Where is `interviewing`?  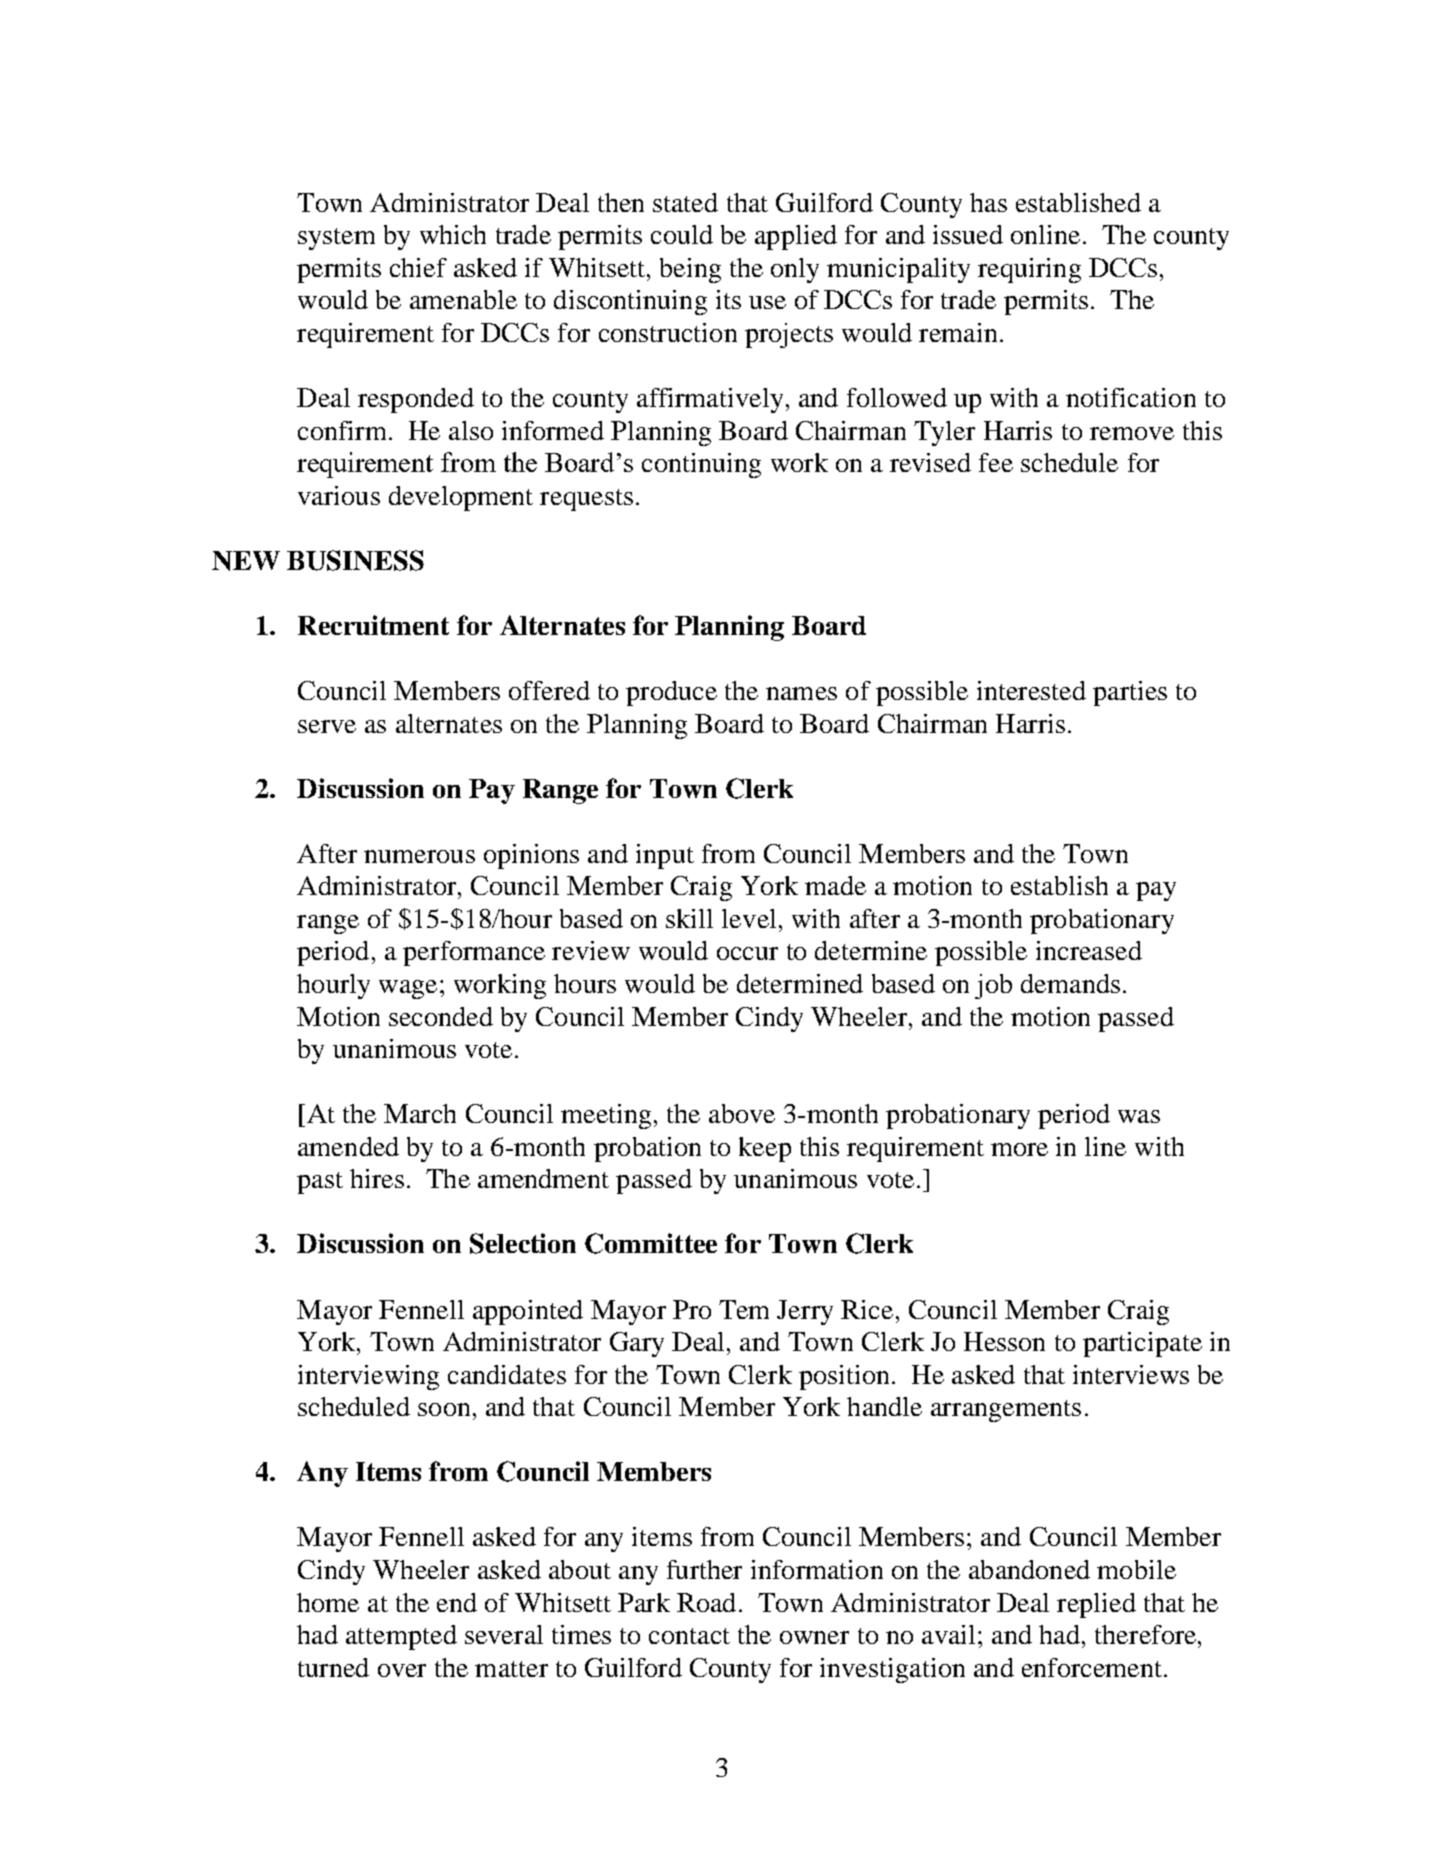
interviewing is located at coordinates (368, 1377).
